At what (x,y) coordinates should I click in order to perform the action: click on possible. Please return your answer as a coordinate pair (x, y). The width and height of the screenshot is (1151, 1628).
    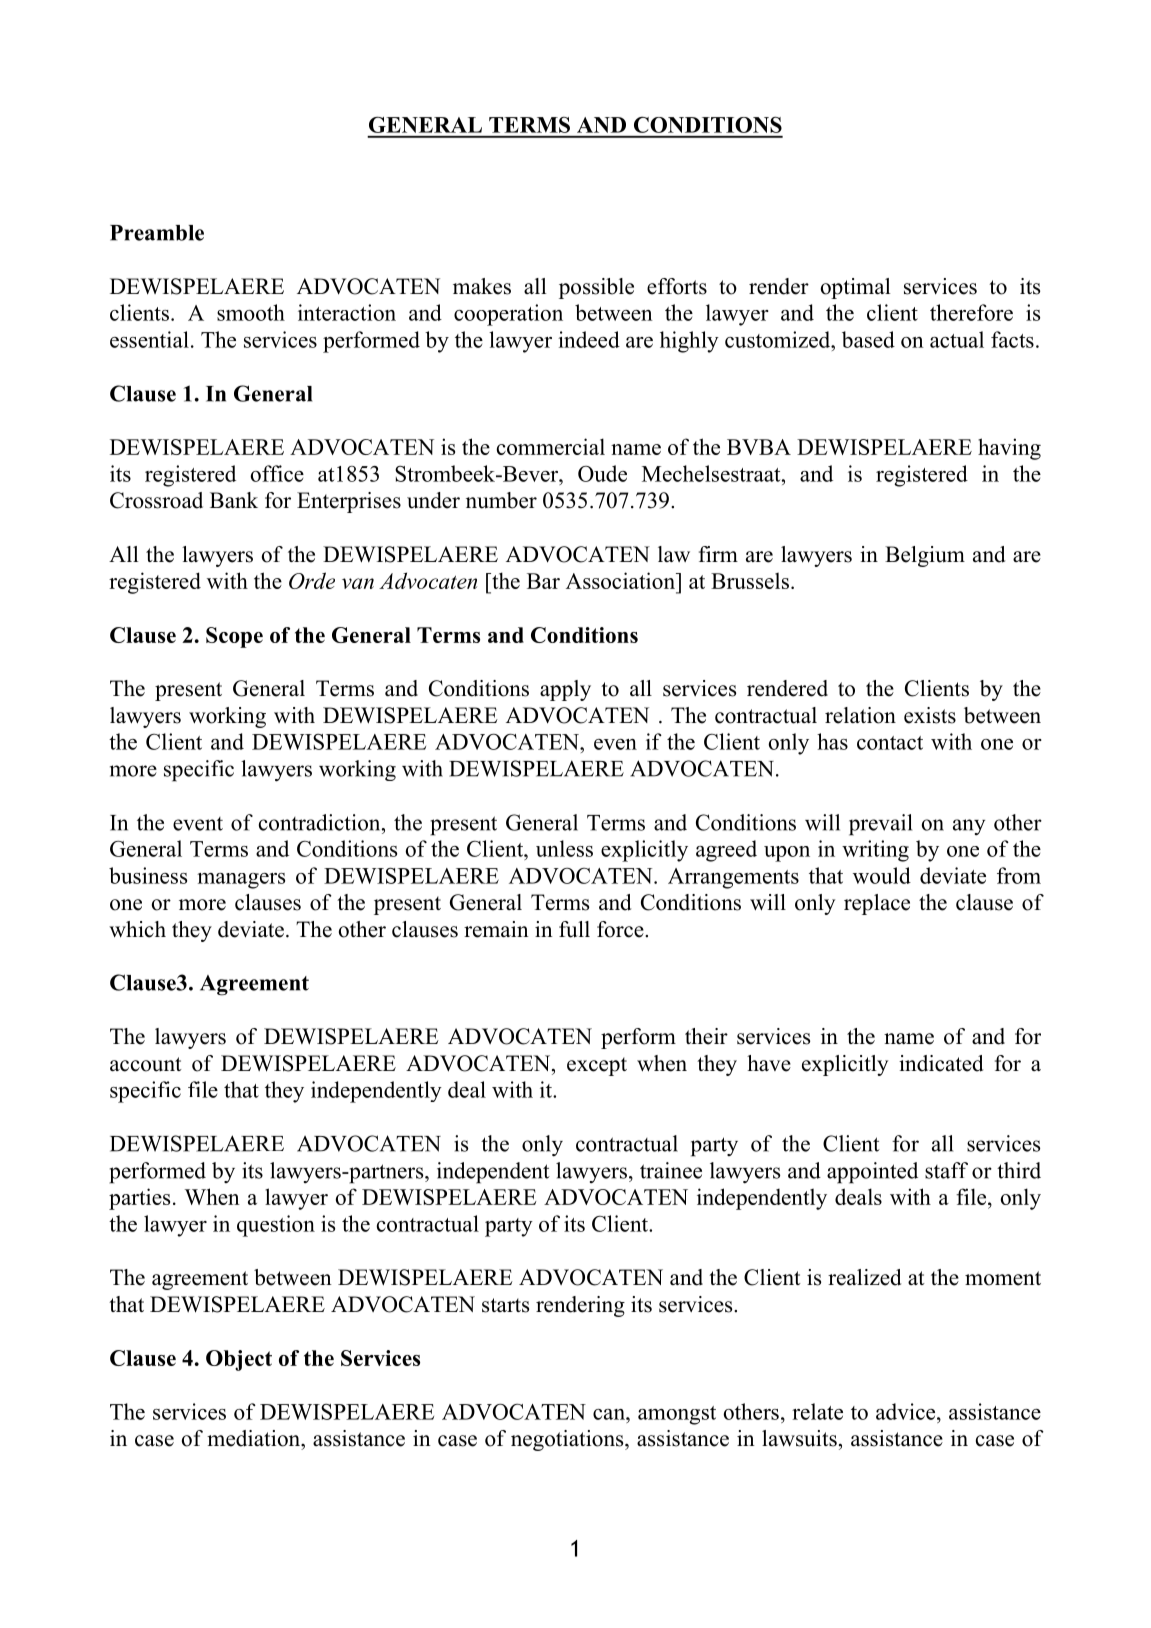
    Looking at the image, I should click on (596, 288).
